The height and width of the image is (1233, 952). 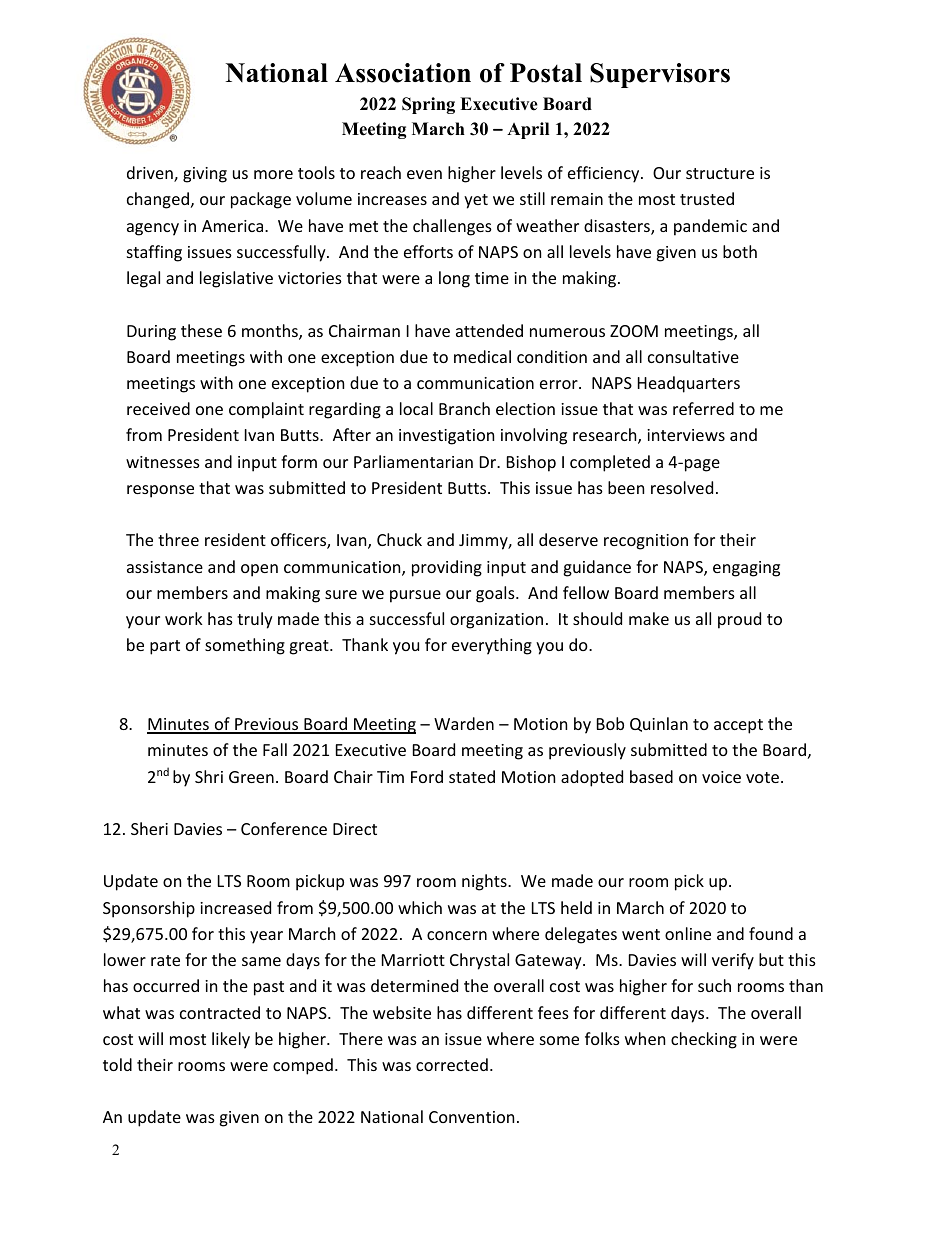 What do you see at coordinates (485, 882) in the image?
I see `nights` at bounding box center [485, 882].
